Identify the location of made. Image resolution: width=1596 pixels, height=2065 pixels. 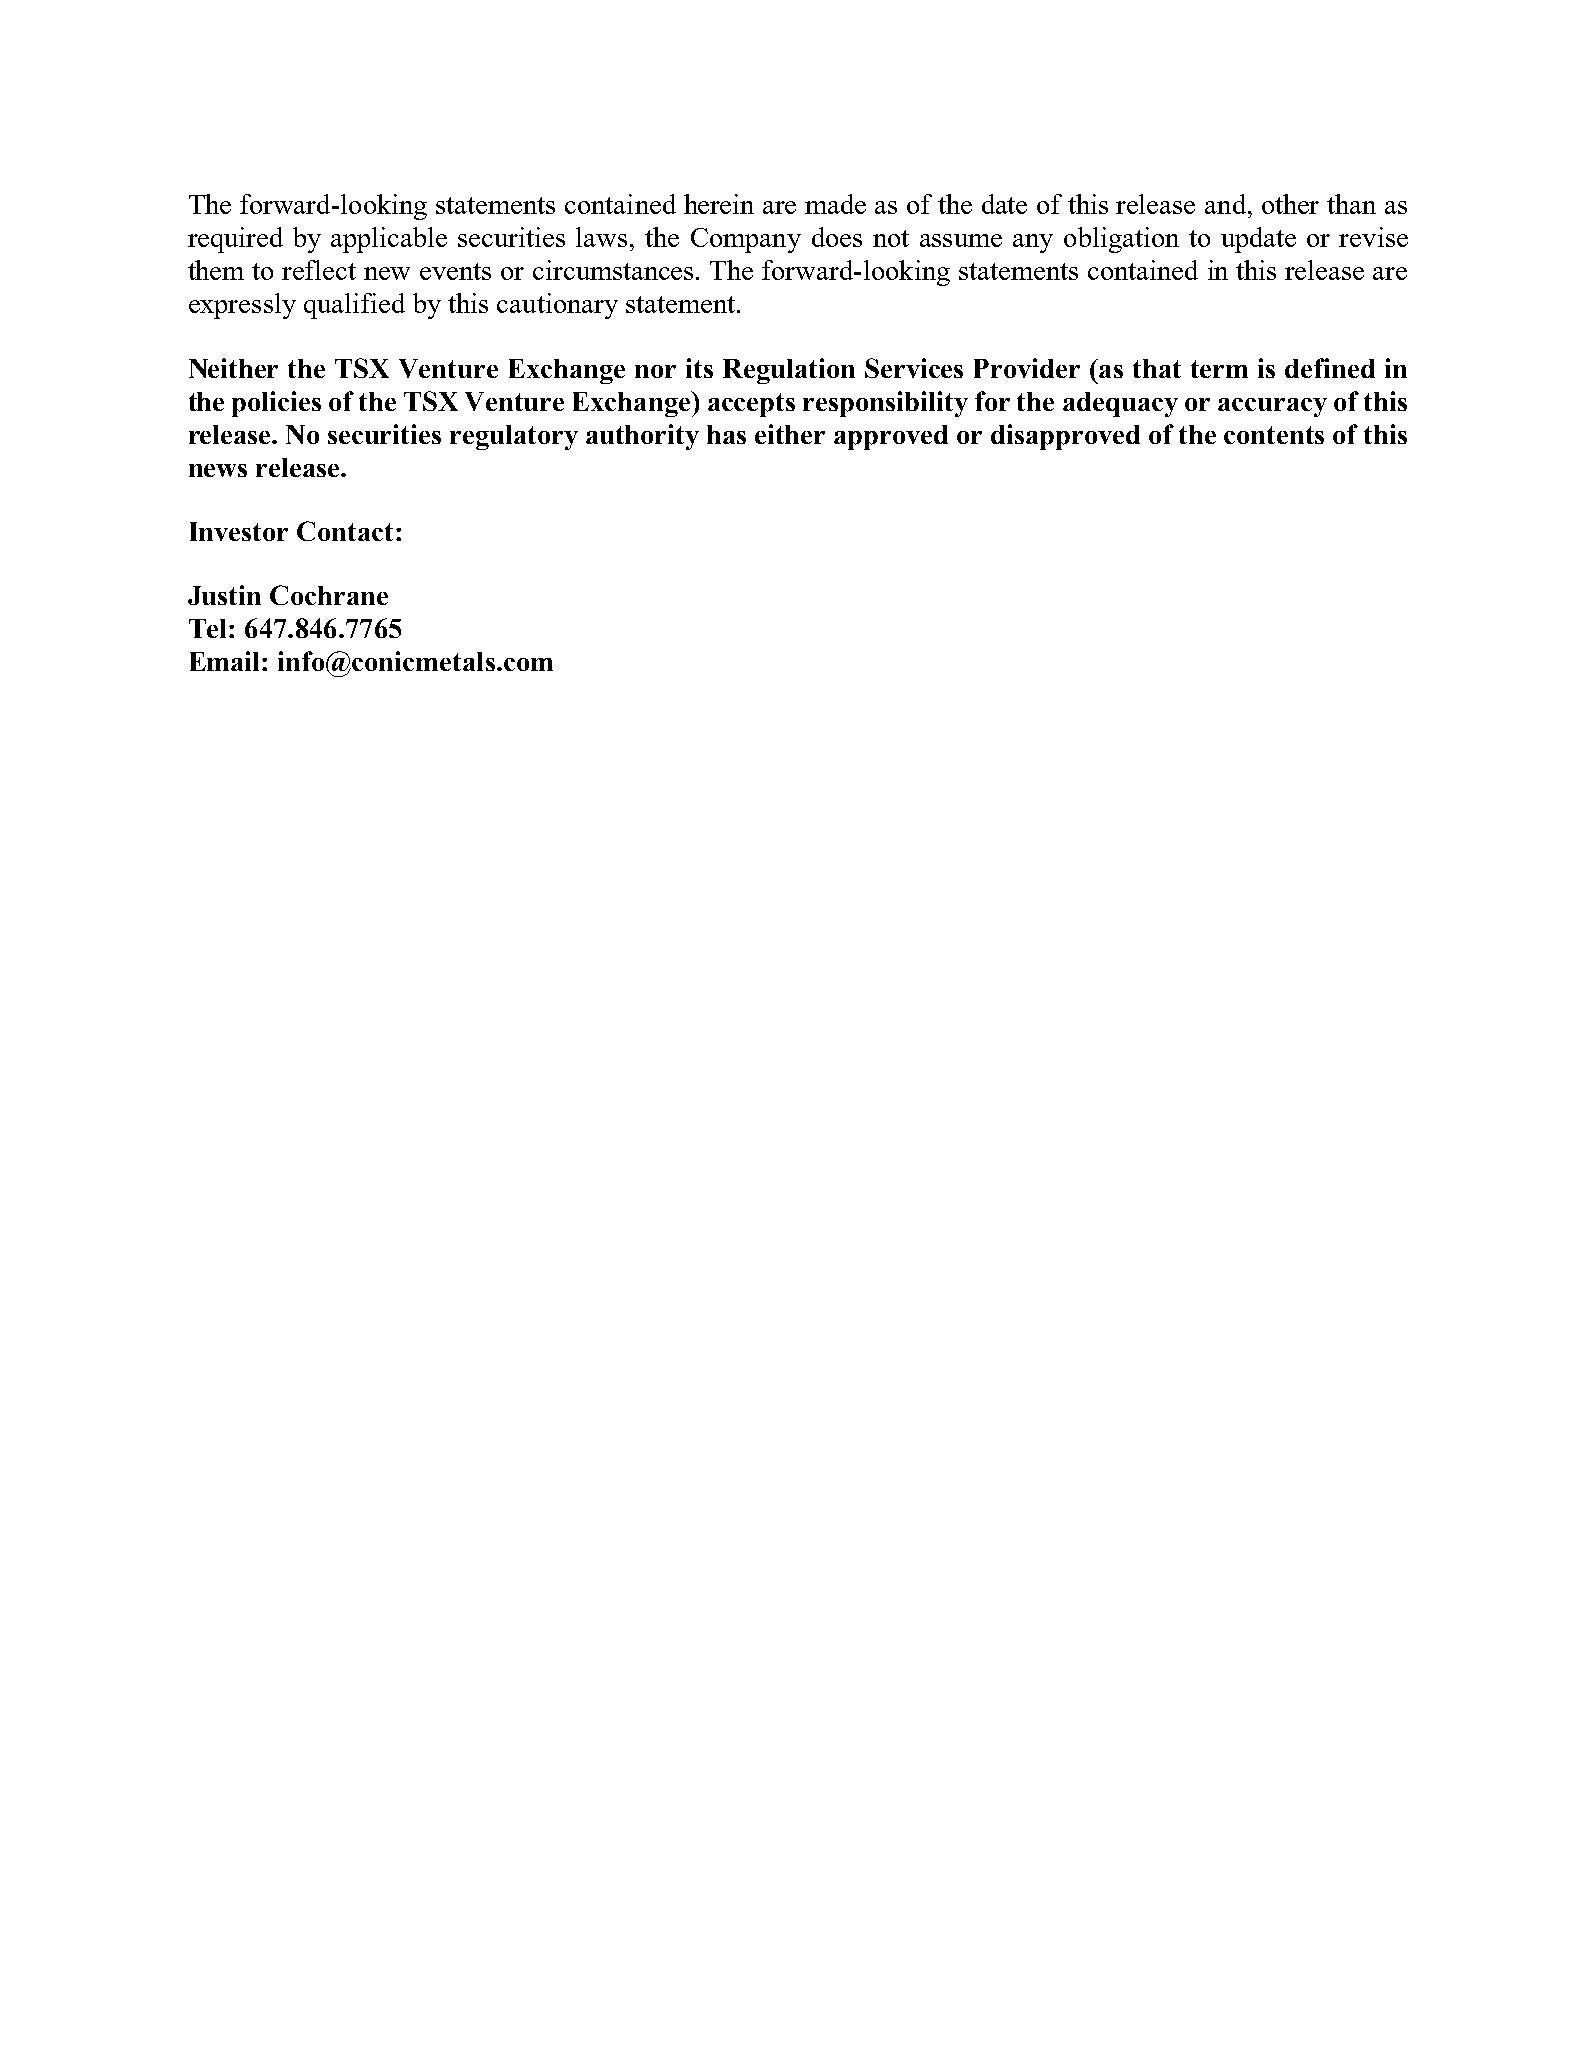
(835, 204).
